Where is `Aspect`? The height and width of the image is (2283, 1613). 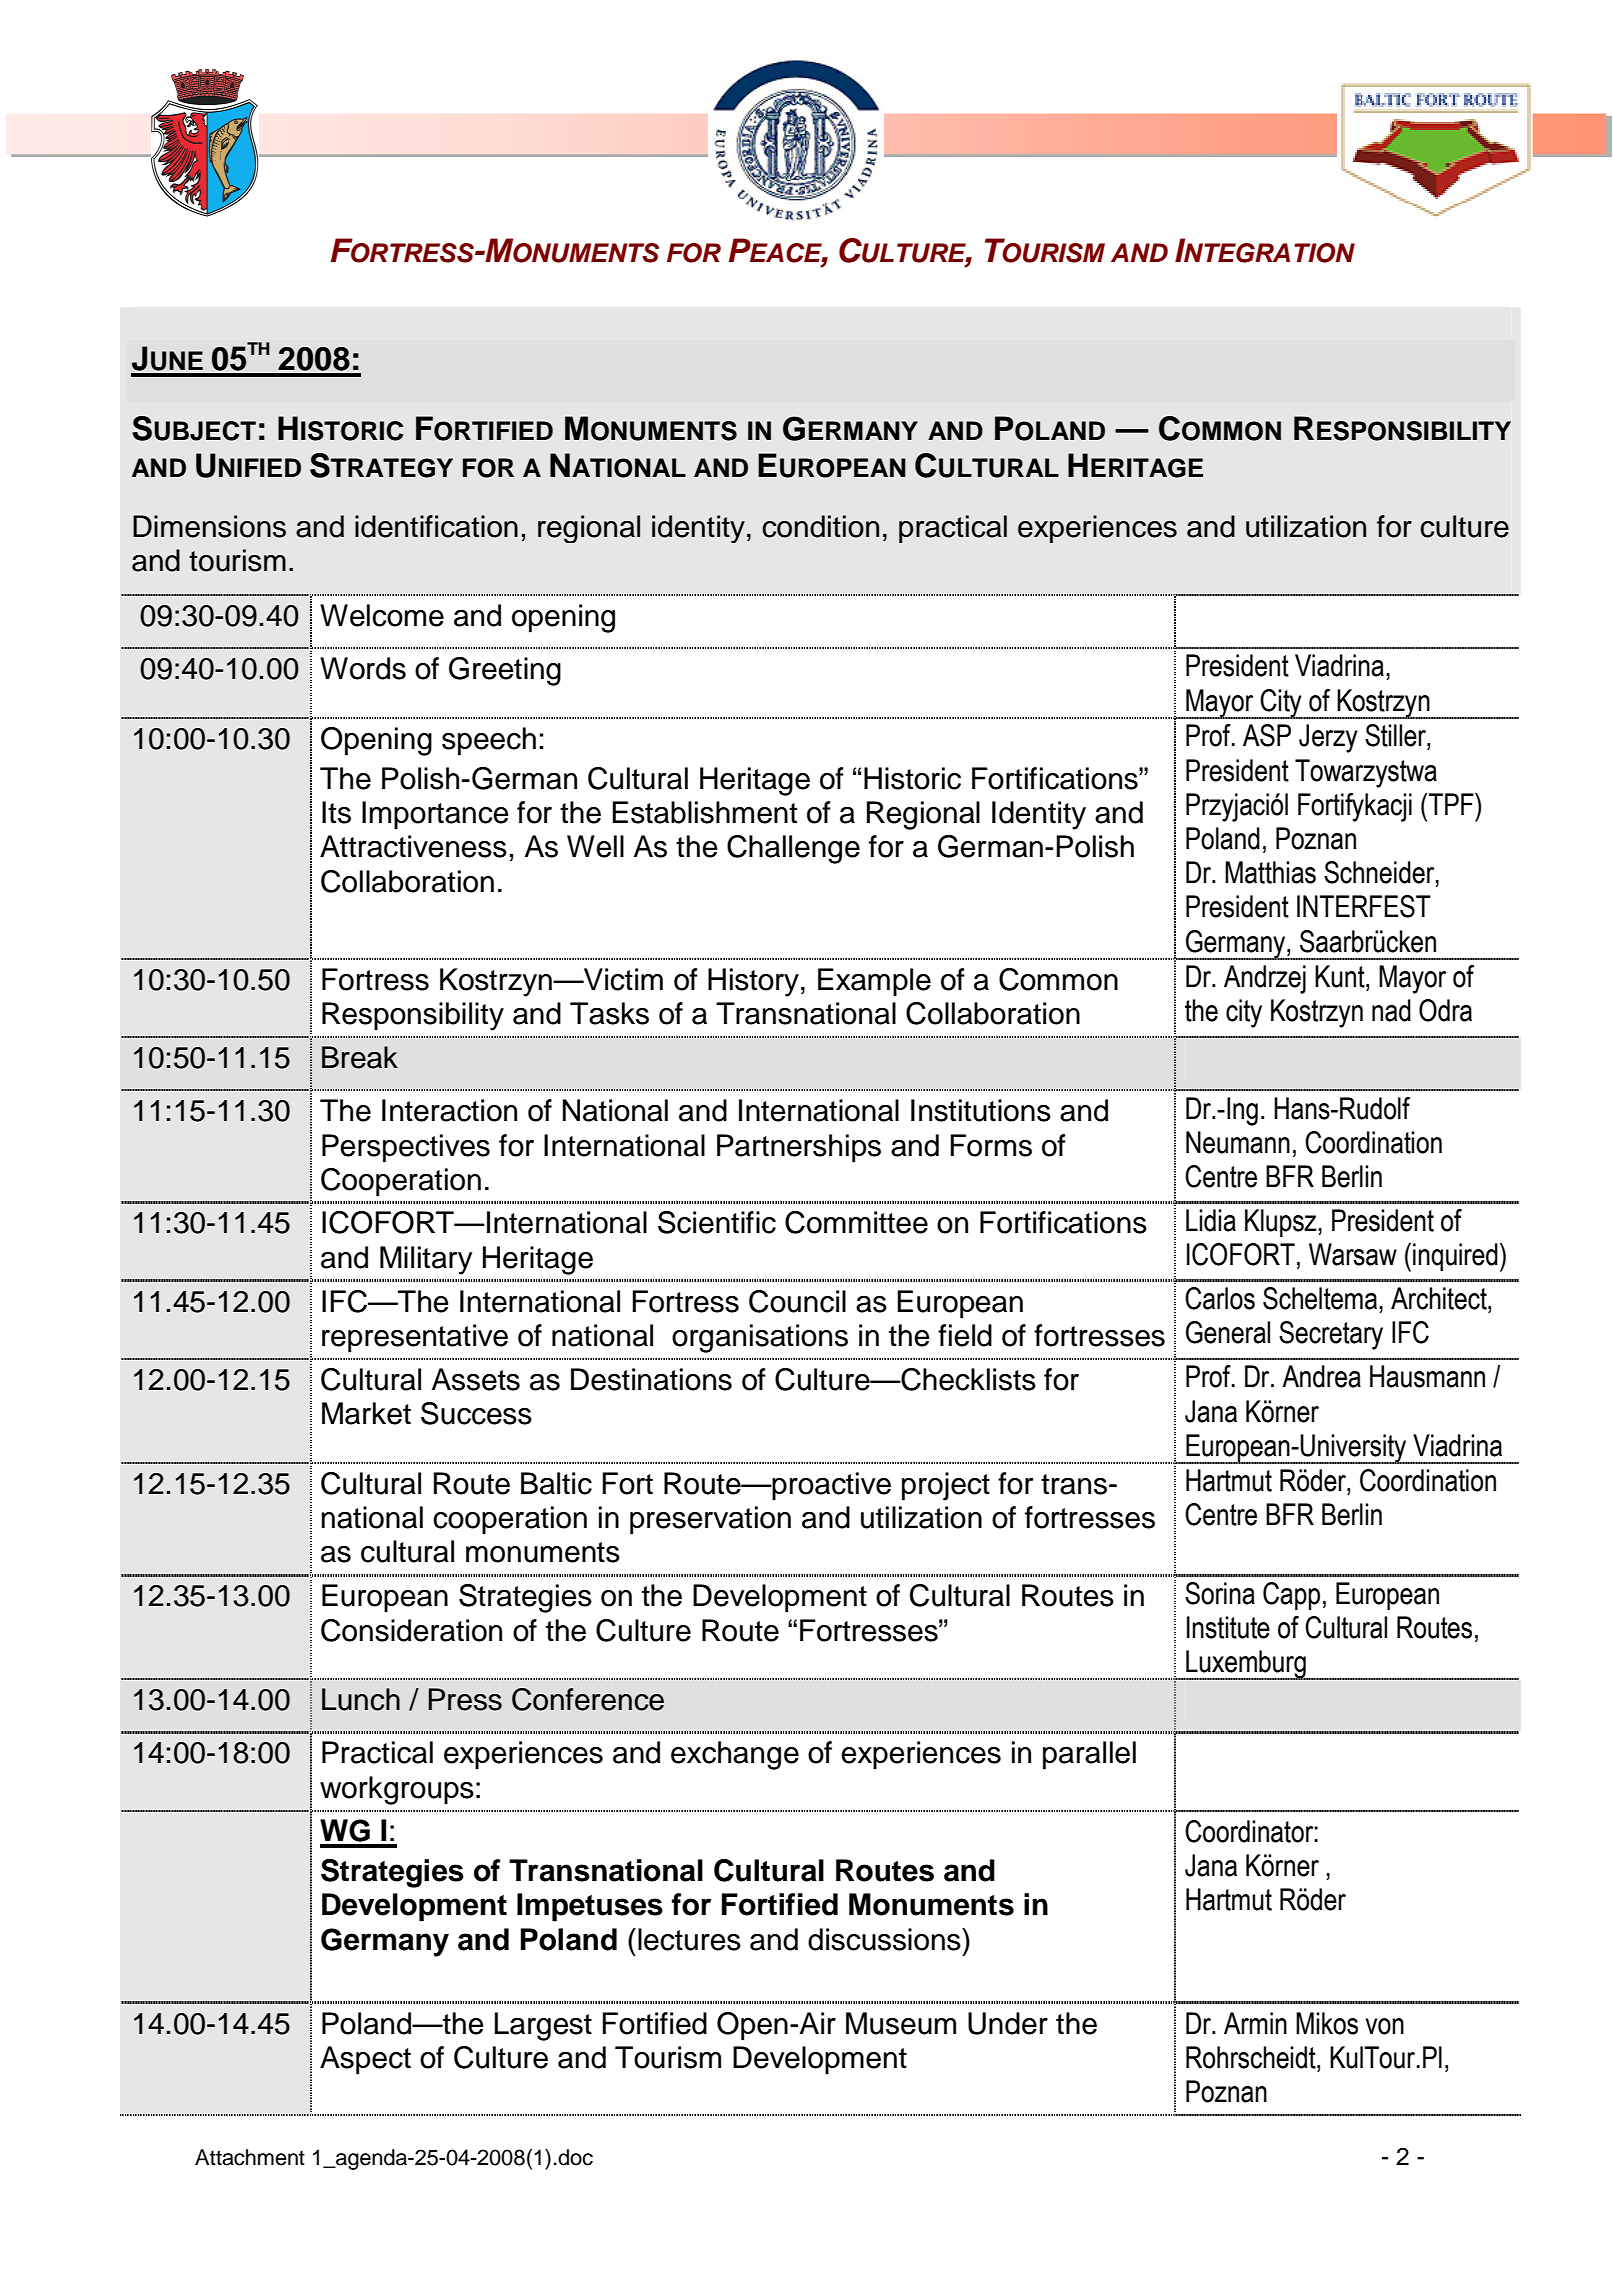
Aspect is located at coordinates (365, 2060).
